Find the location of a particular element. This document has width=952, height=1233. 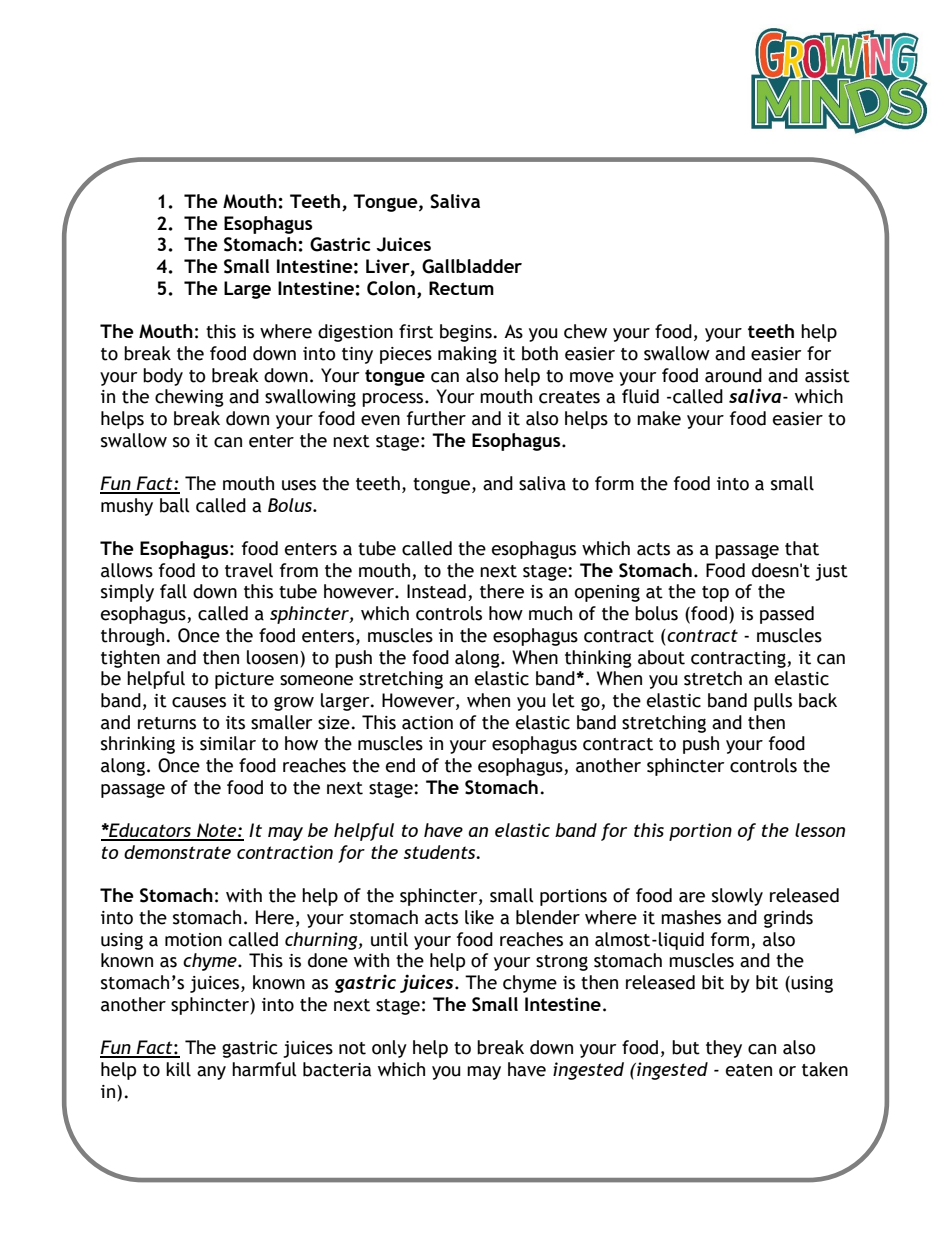

around is located at coordinates (733, 375).
